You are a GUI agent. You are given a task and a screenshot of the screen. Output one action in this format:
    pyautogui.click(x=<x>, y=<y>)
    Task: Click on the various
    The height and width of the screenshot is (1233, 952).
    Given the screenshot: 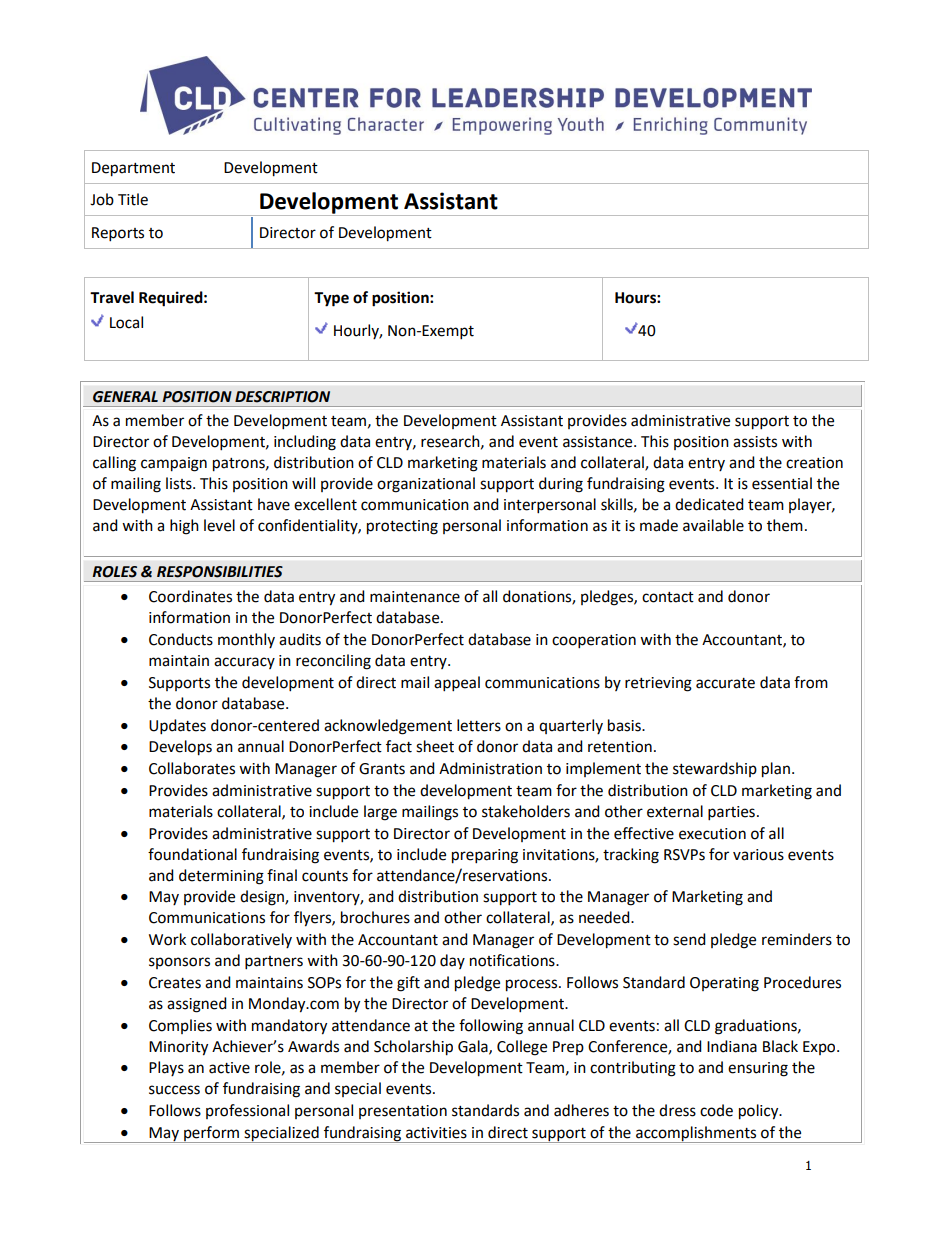 What is the action you would take?
    pyautogui.click(x=758, y=855)
